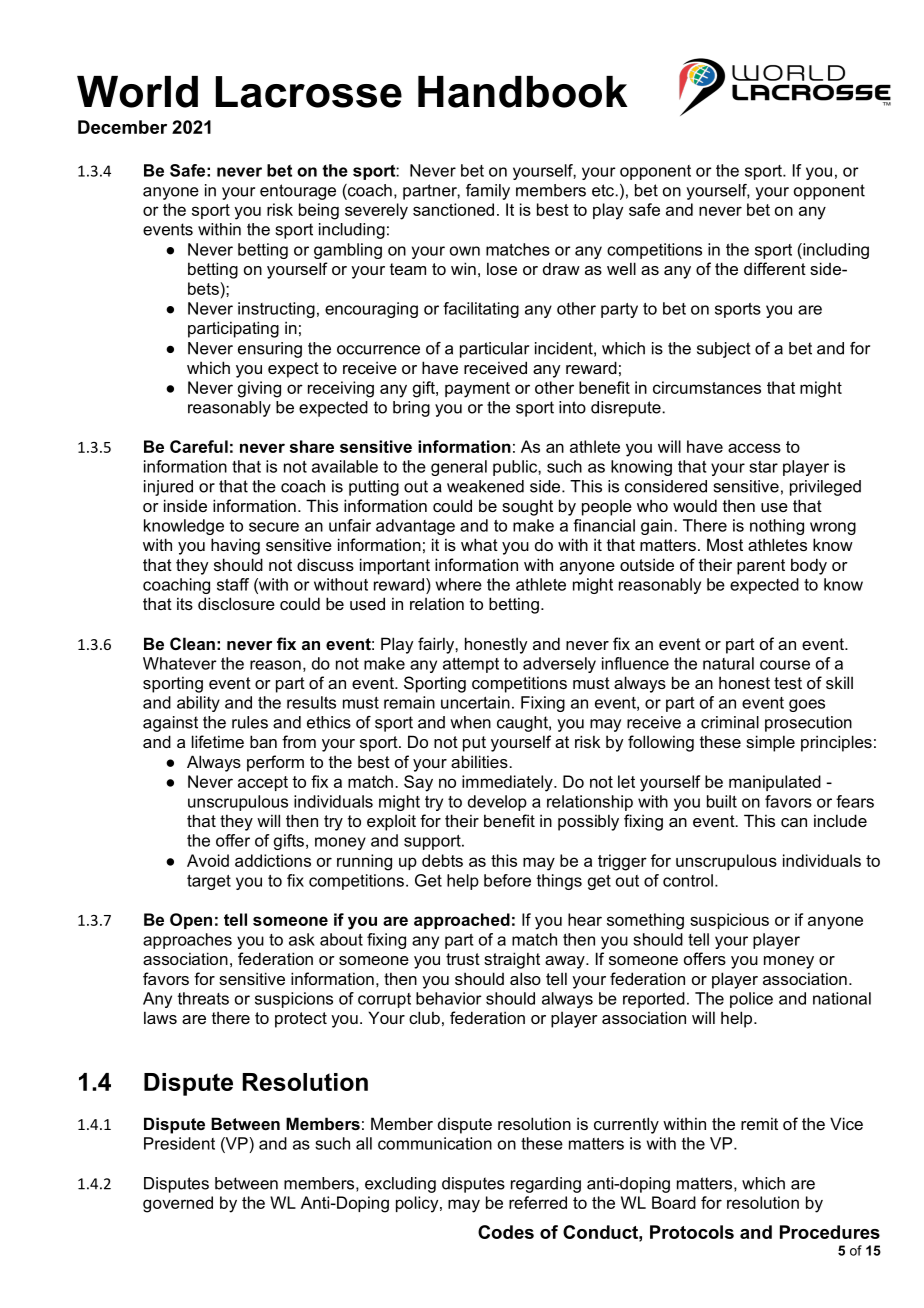 This screenshot has width=924, height=1308. What do you see at coordinates (761, 567) in the screenshot?
I see `parent` at bounding box center [761, 567].
